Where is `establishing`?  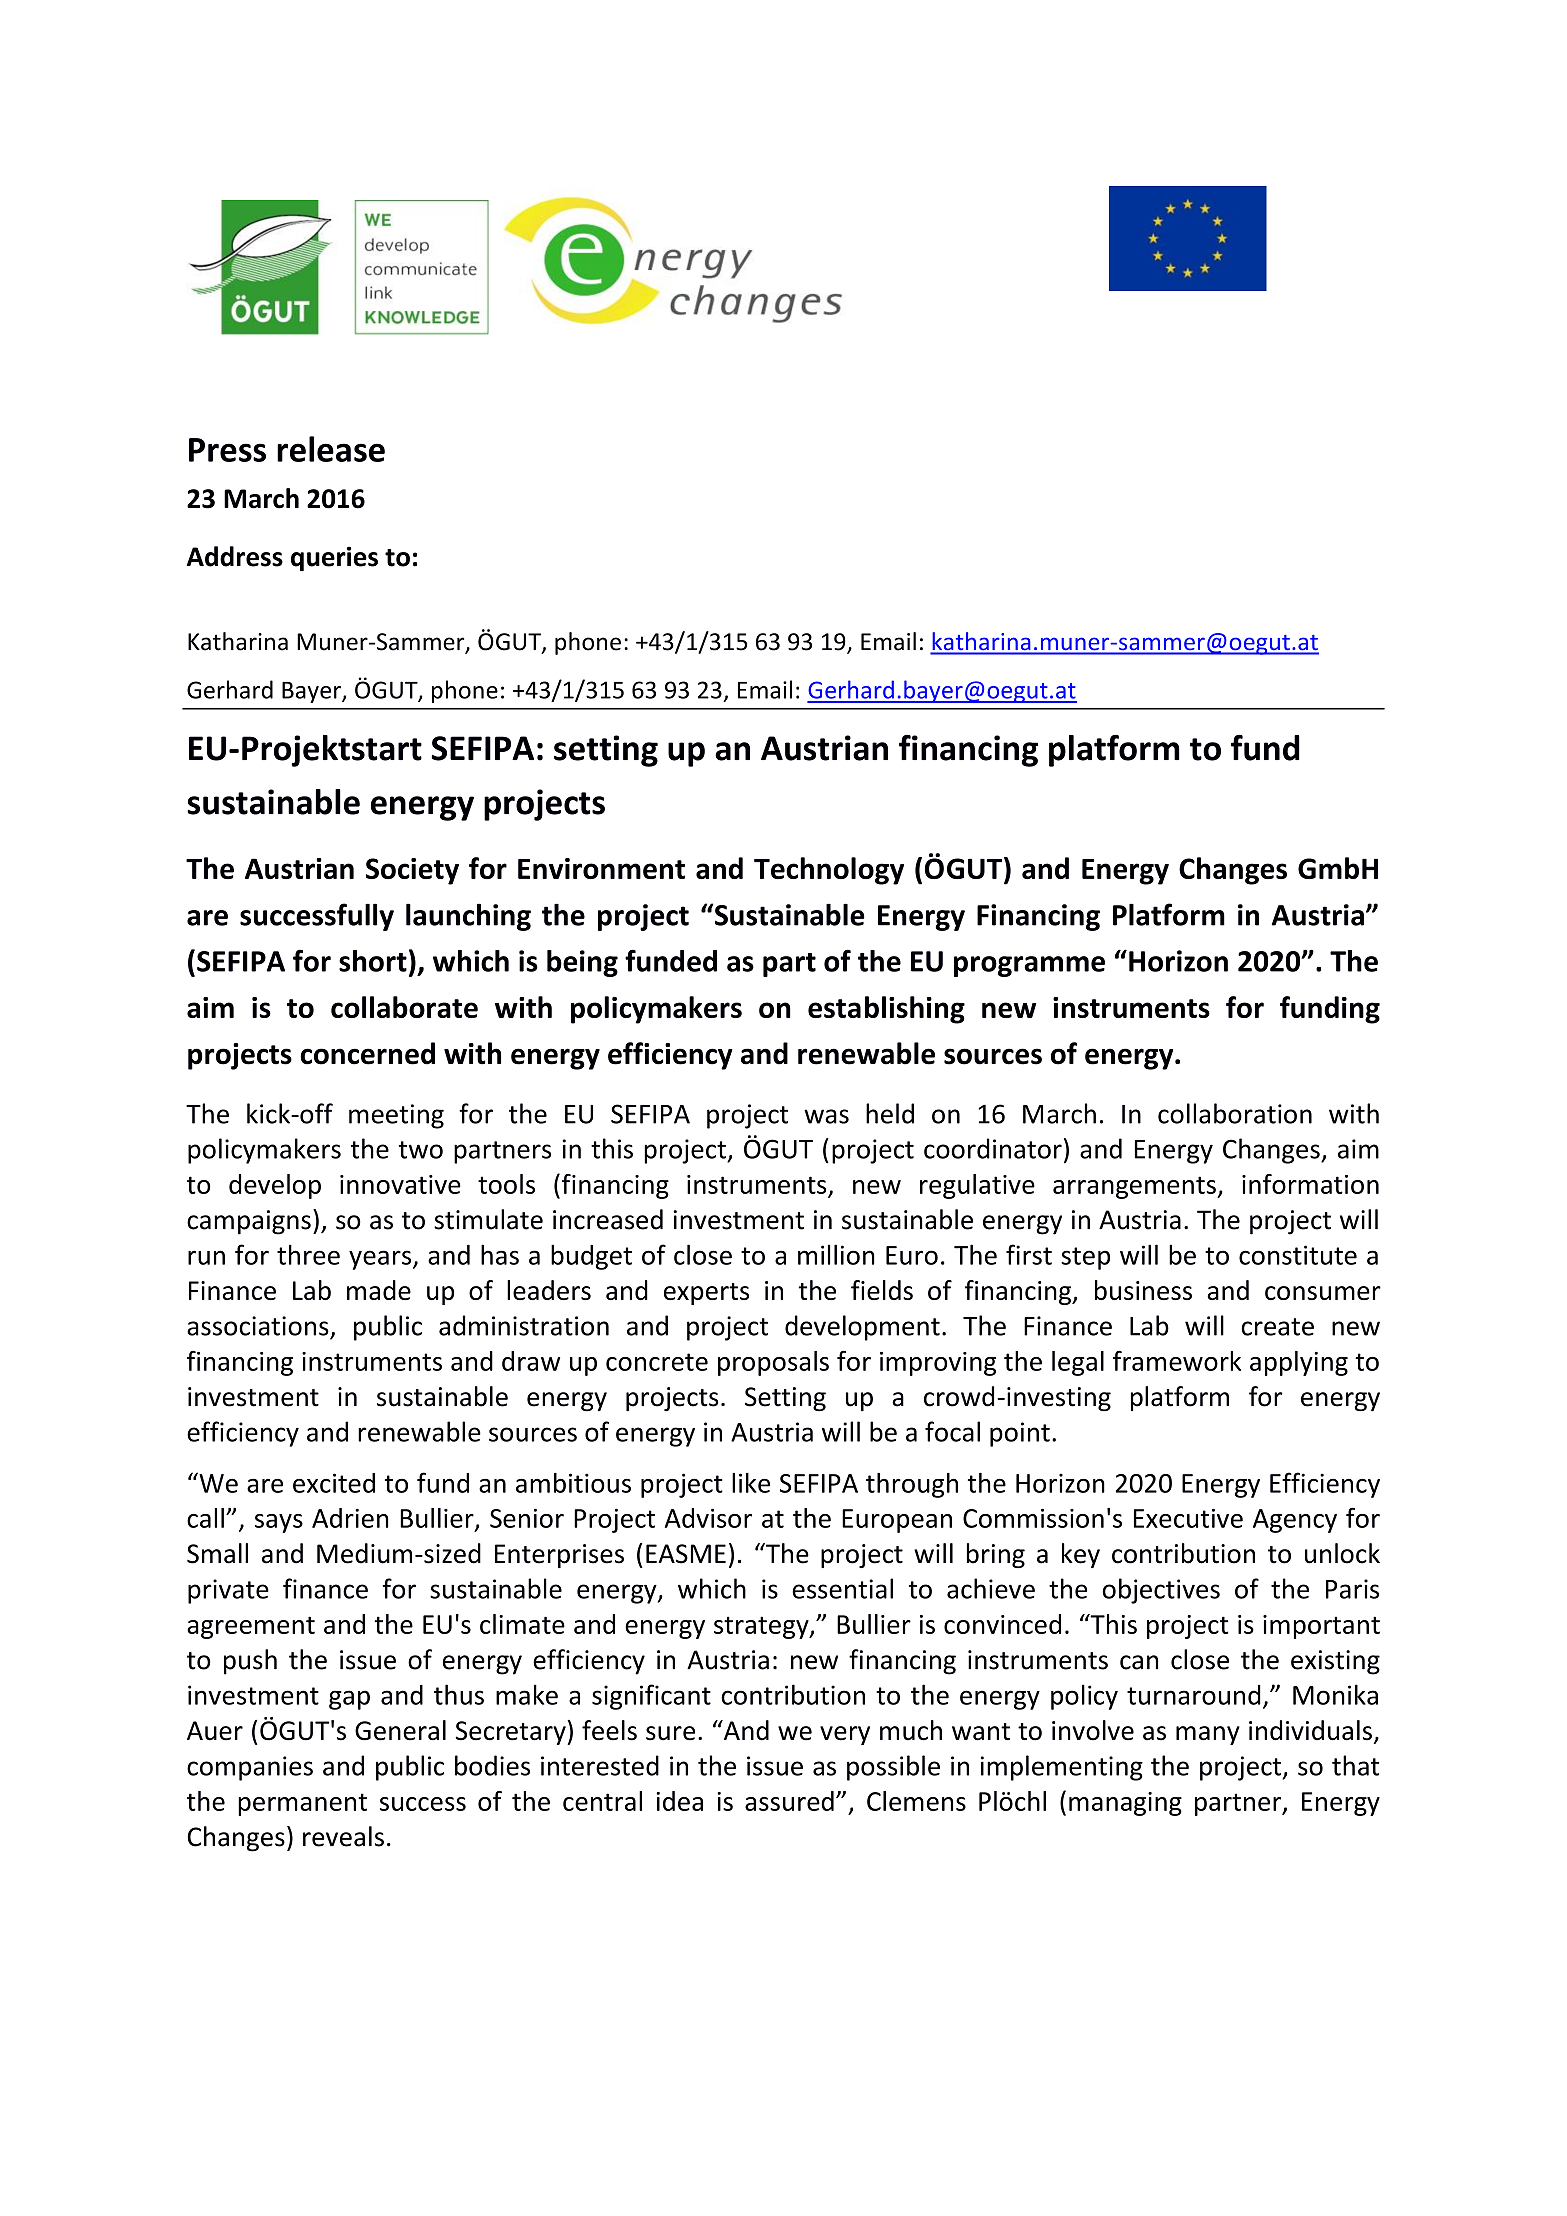 establishing is located at coordinates (886, 1010).
